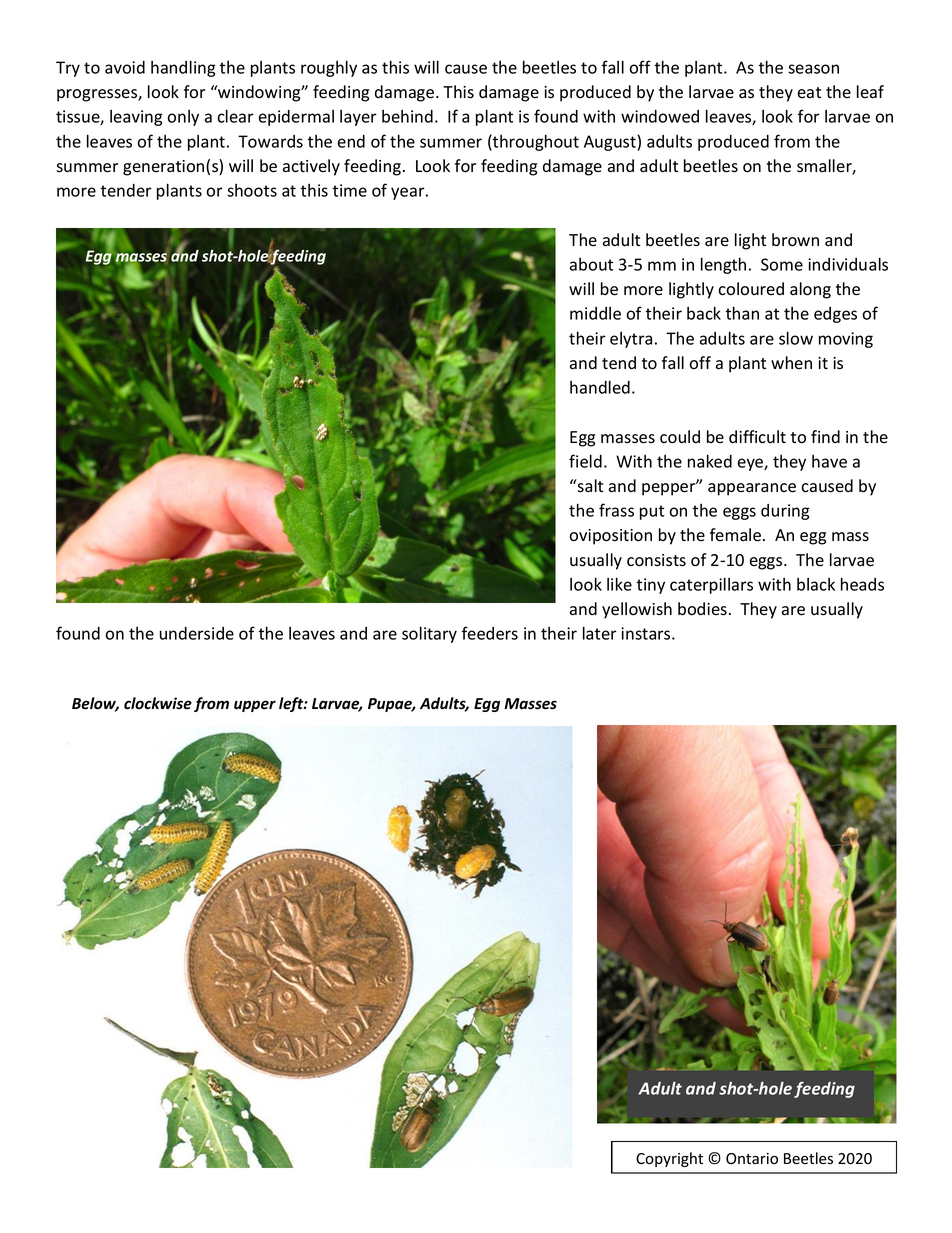 This document has width=952, height=1233. What do you see at coordinates (183, 118) in the document?
I see `only` at bounding box center [183, 118].
